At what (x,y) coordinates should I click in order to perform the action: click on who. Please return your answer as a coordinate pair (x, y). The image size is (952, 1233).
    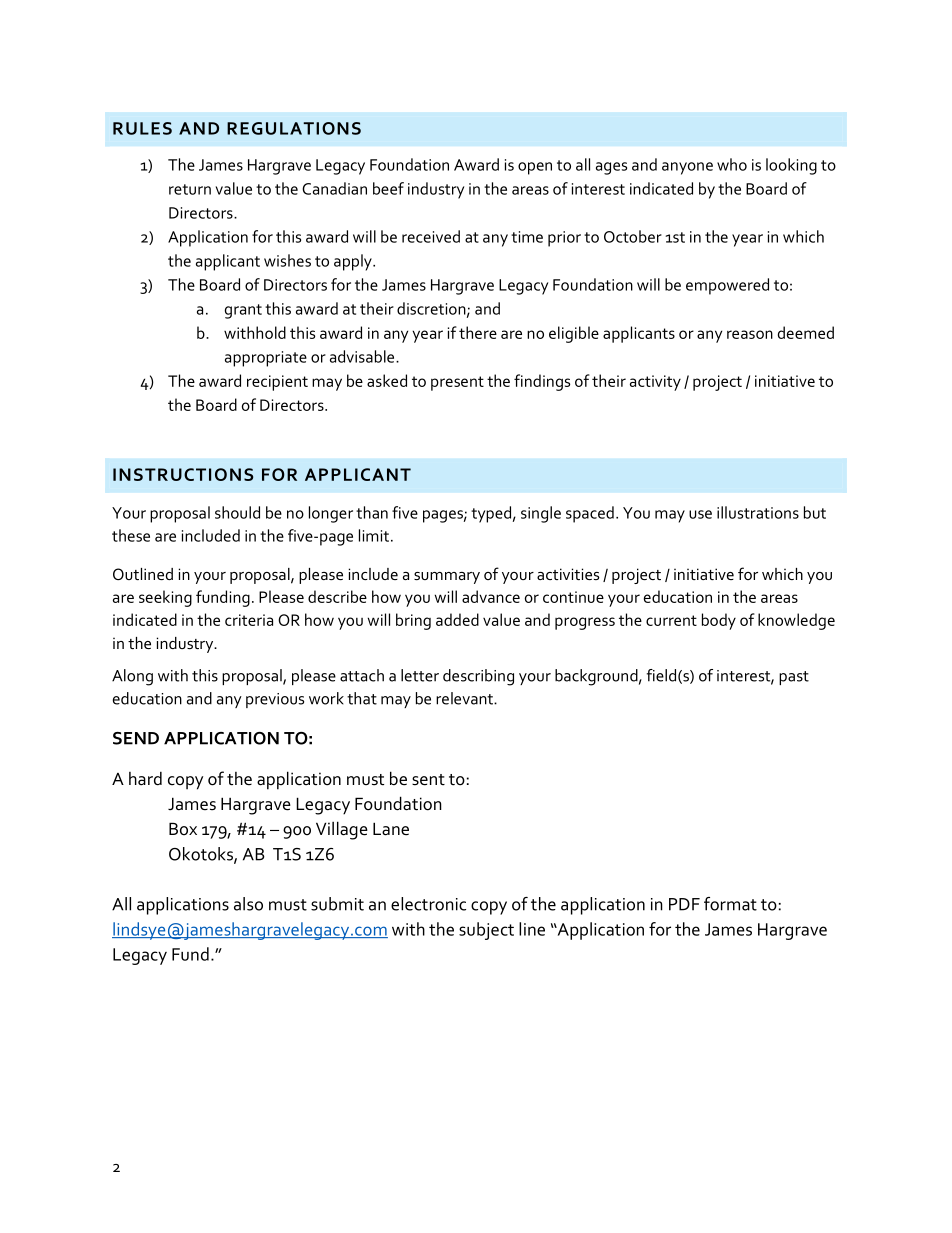
    Looking at the image, I should click on (732, 164).
